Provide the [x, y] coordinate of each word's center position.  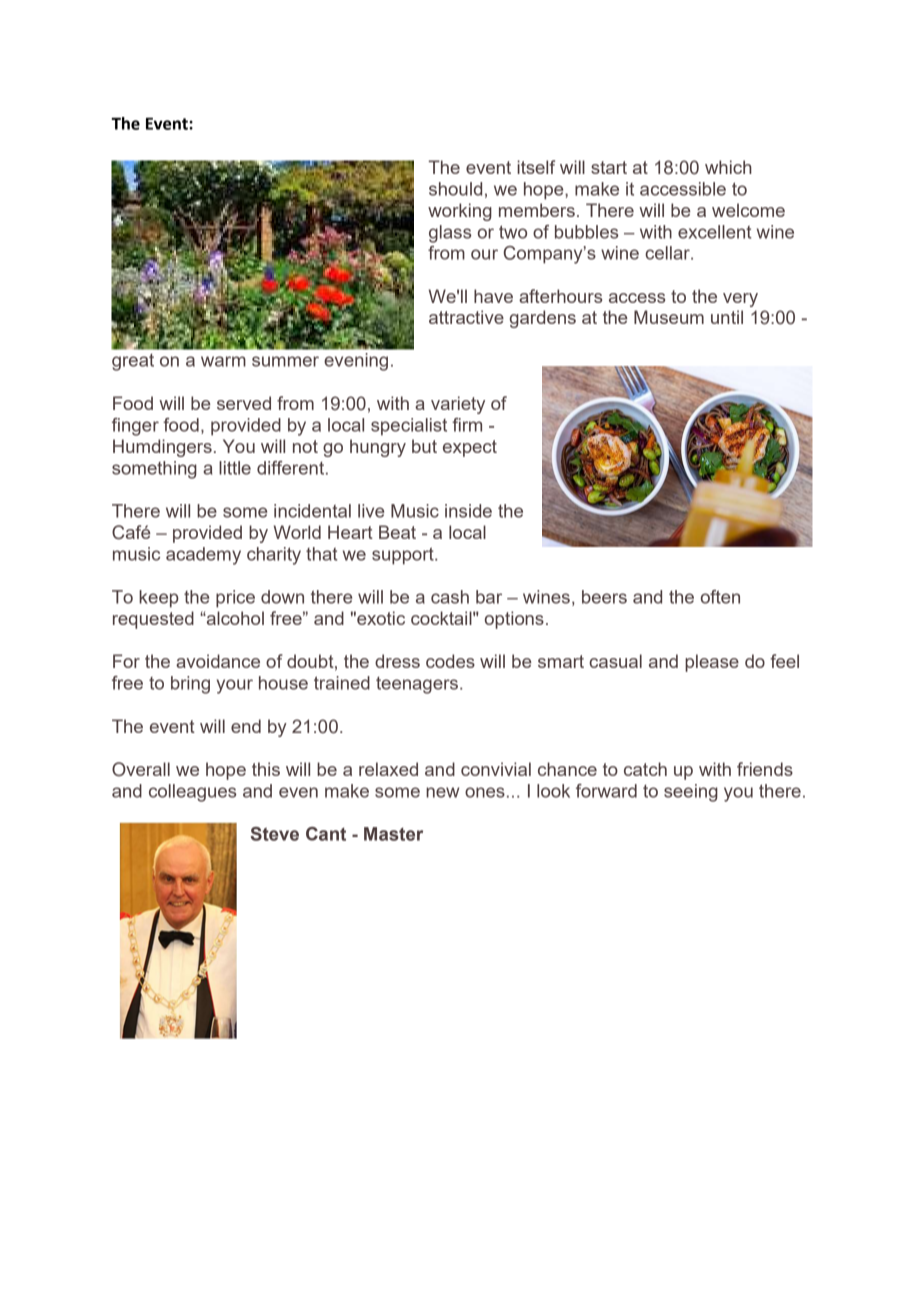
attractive [466, 317]
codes [450, 661]
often [720, 597]
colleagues [193, 793]
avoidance [218, 661]
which [728, 167]
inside [468, 511]
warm [223, 361]
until [727, 317]
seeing [691, 793]
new [442, 792]
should [455, 189]
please [712, 663]
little [235, 468]
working [460, 212]
